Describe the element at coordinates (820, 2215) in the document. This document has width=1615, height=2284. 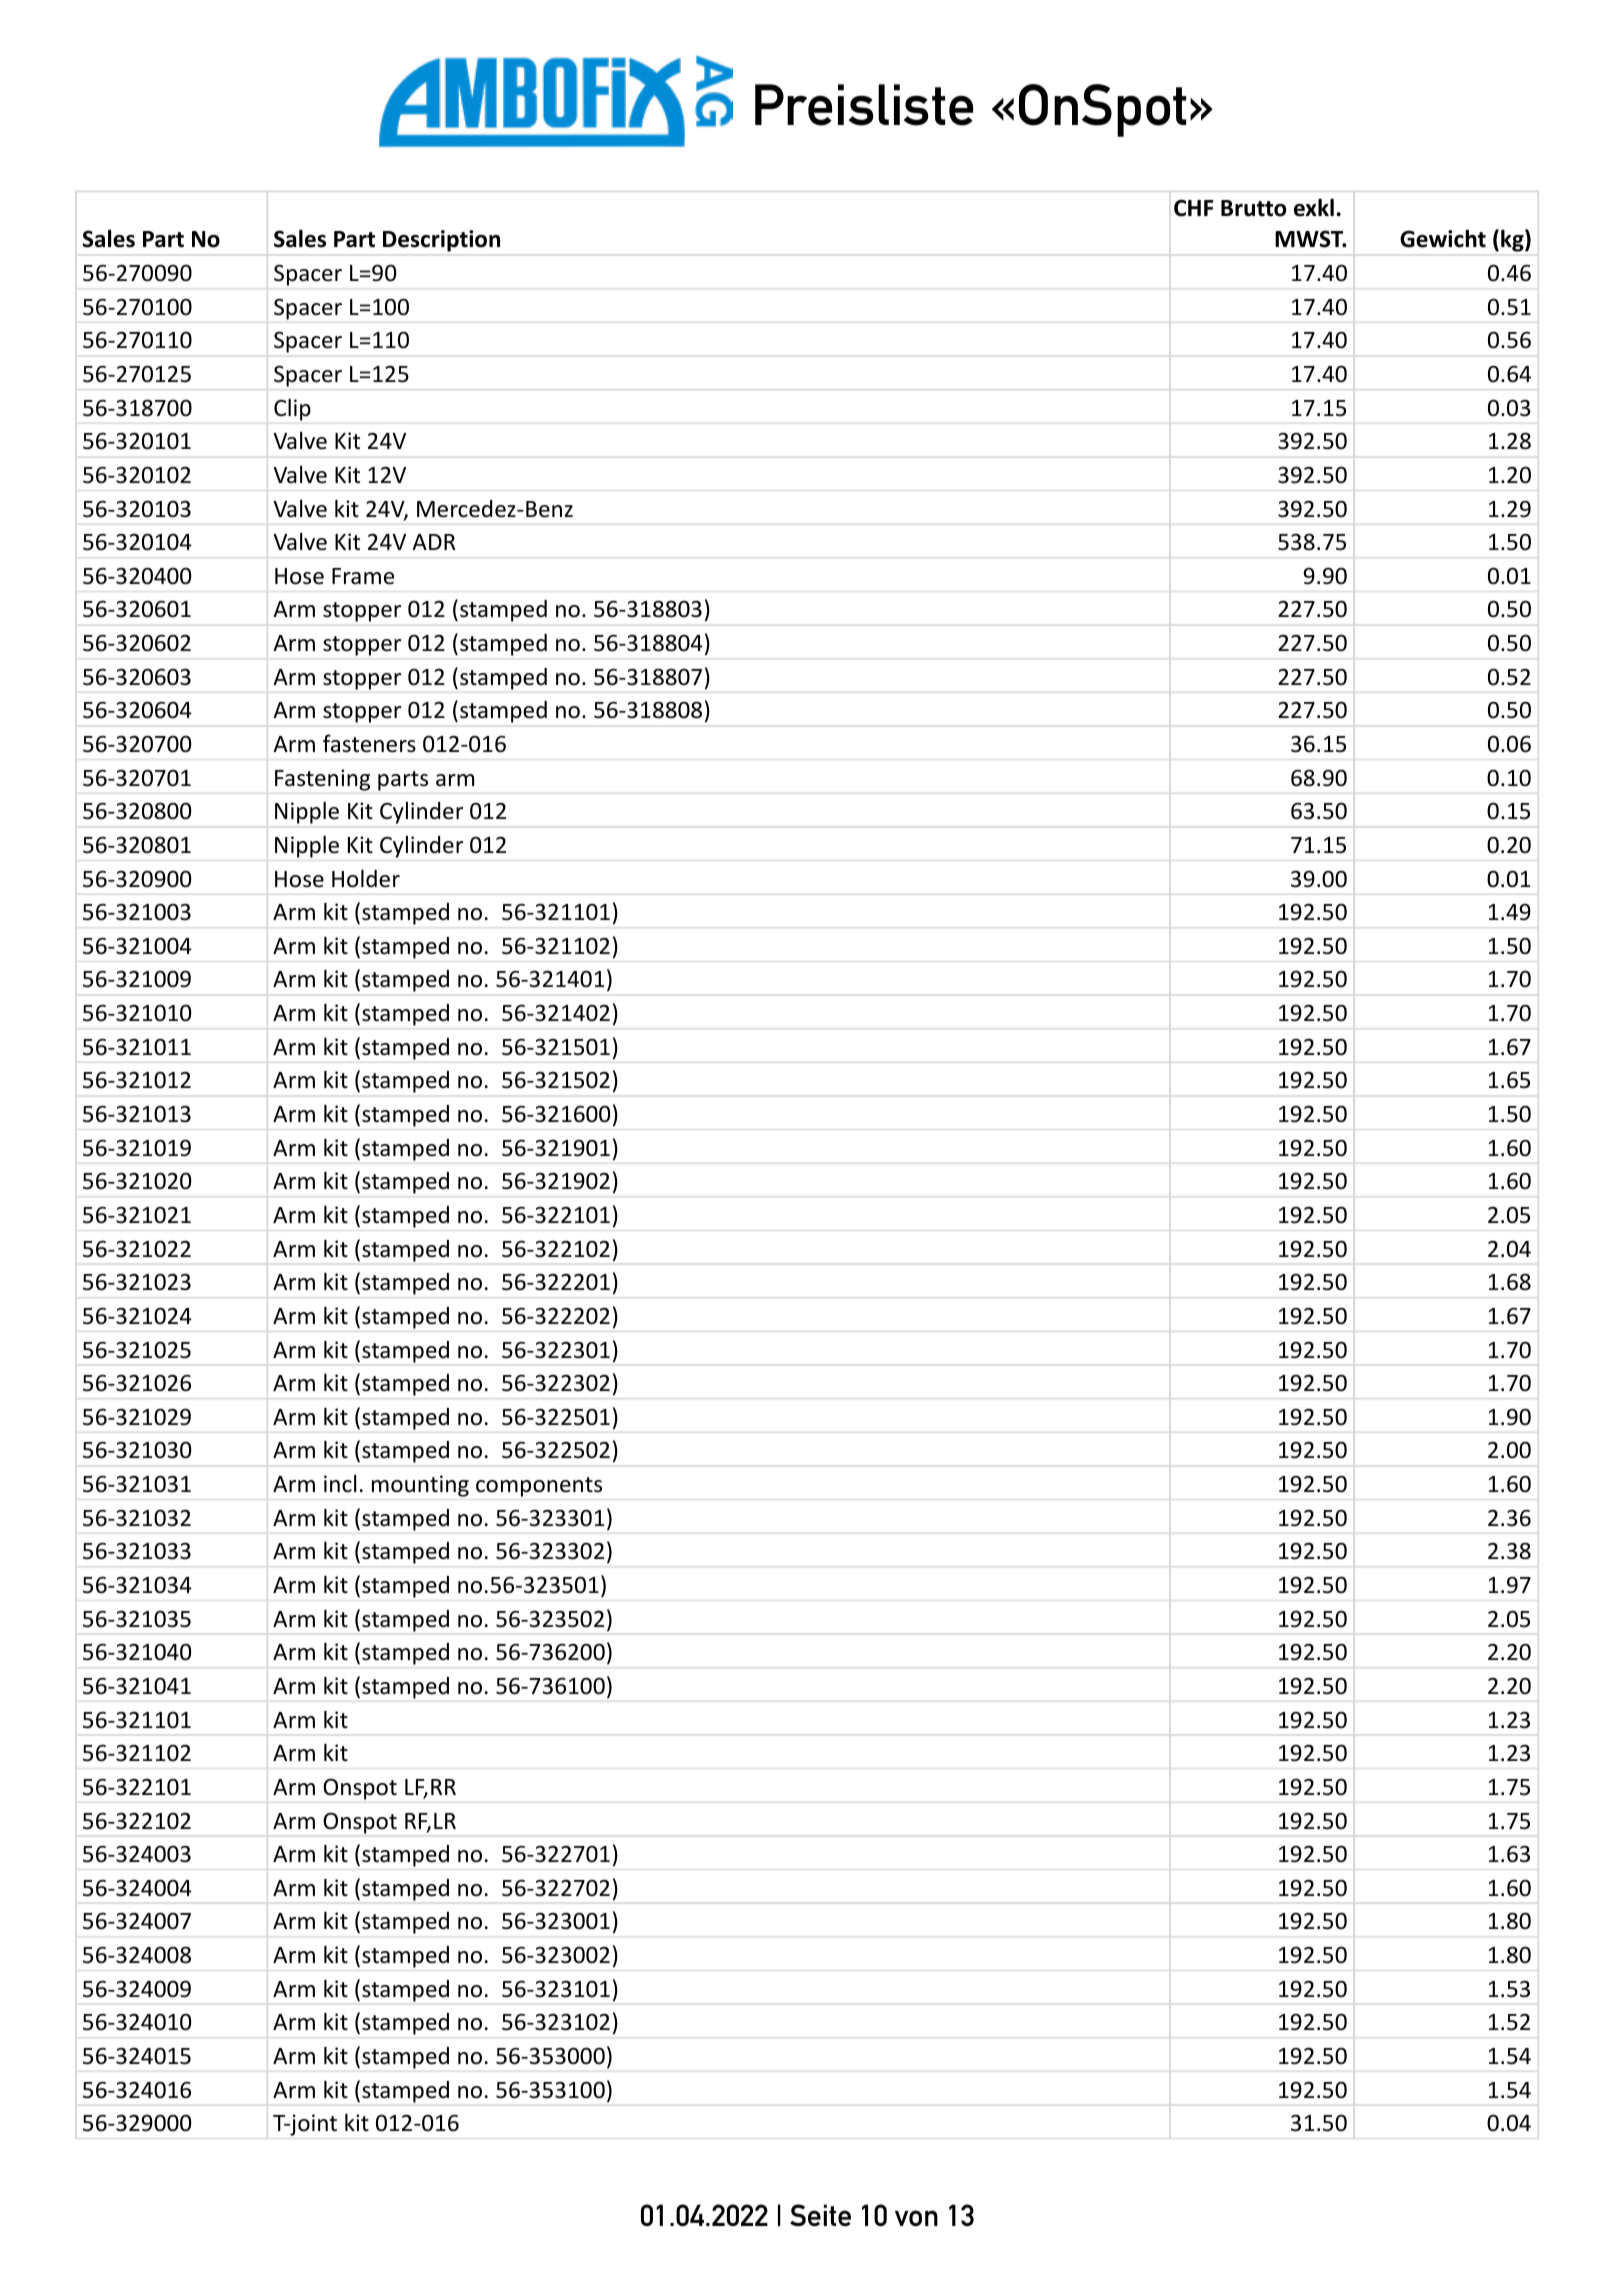
I see `Seite` at that location.
